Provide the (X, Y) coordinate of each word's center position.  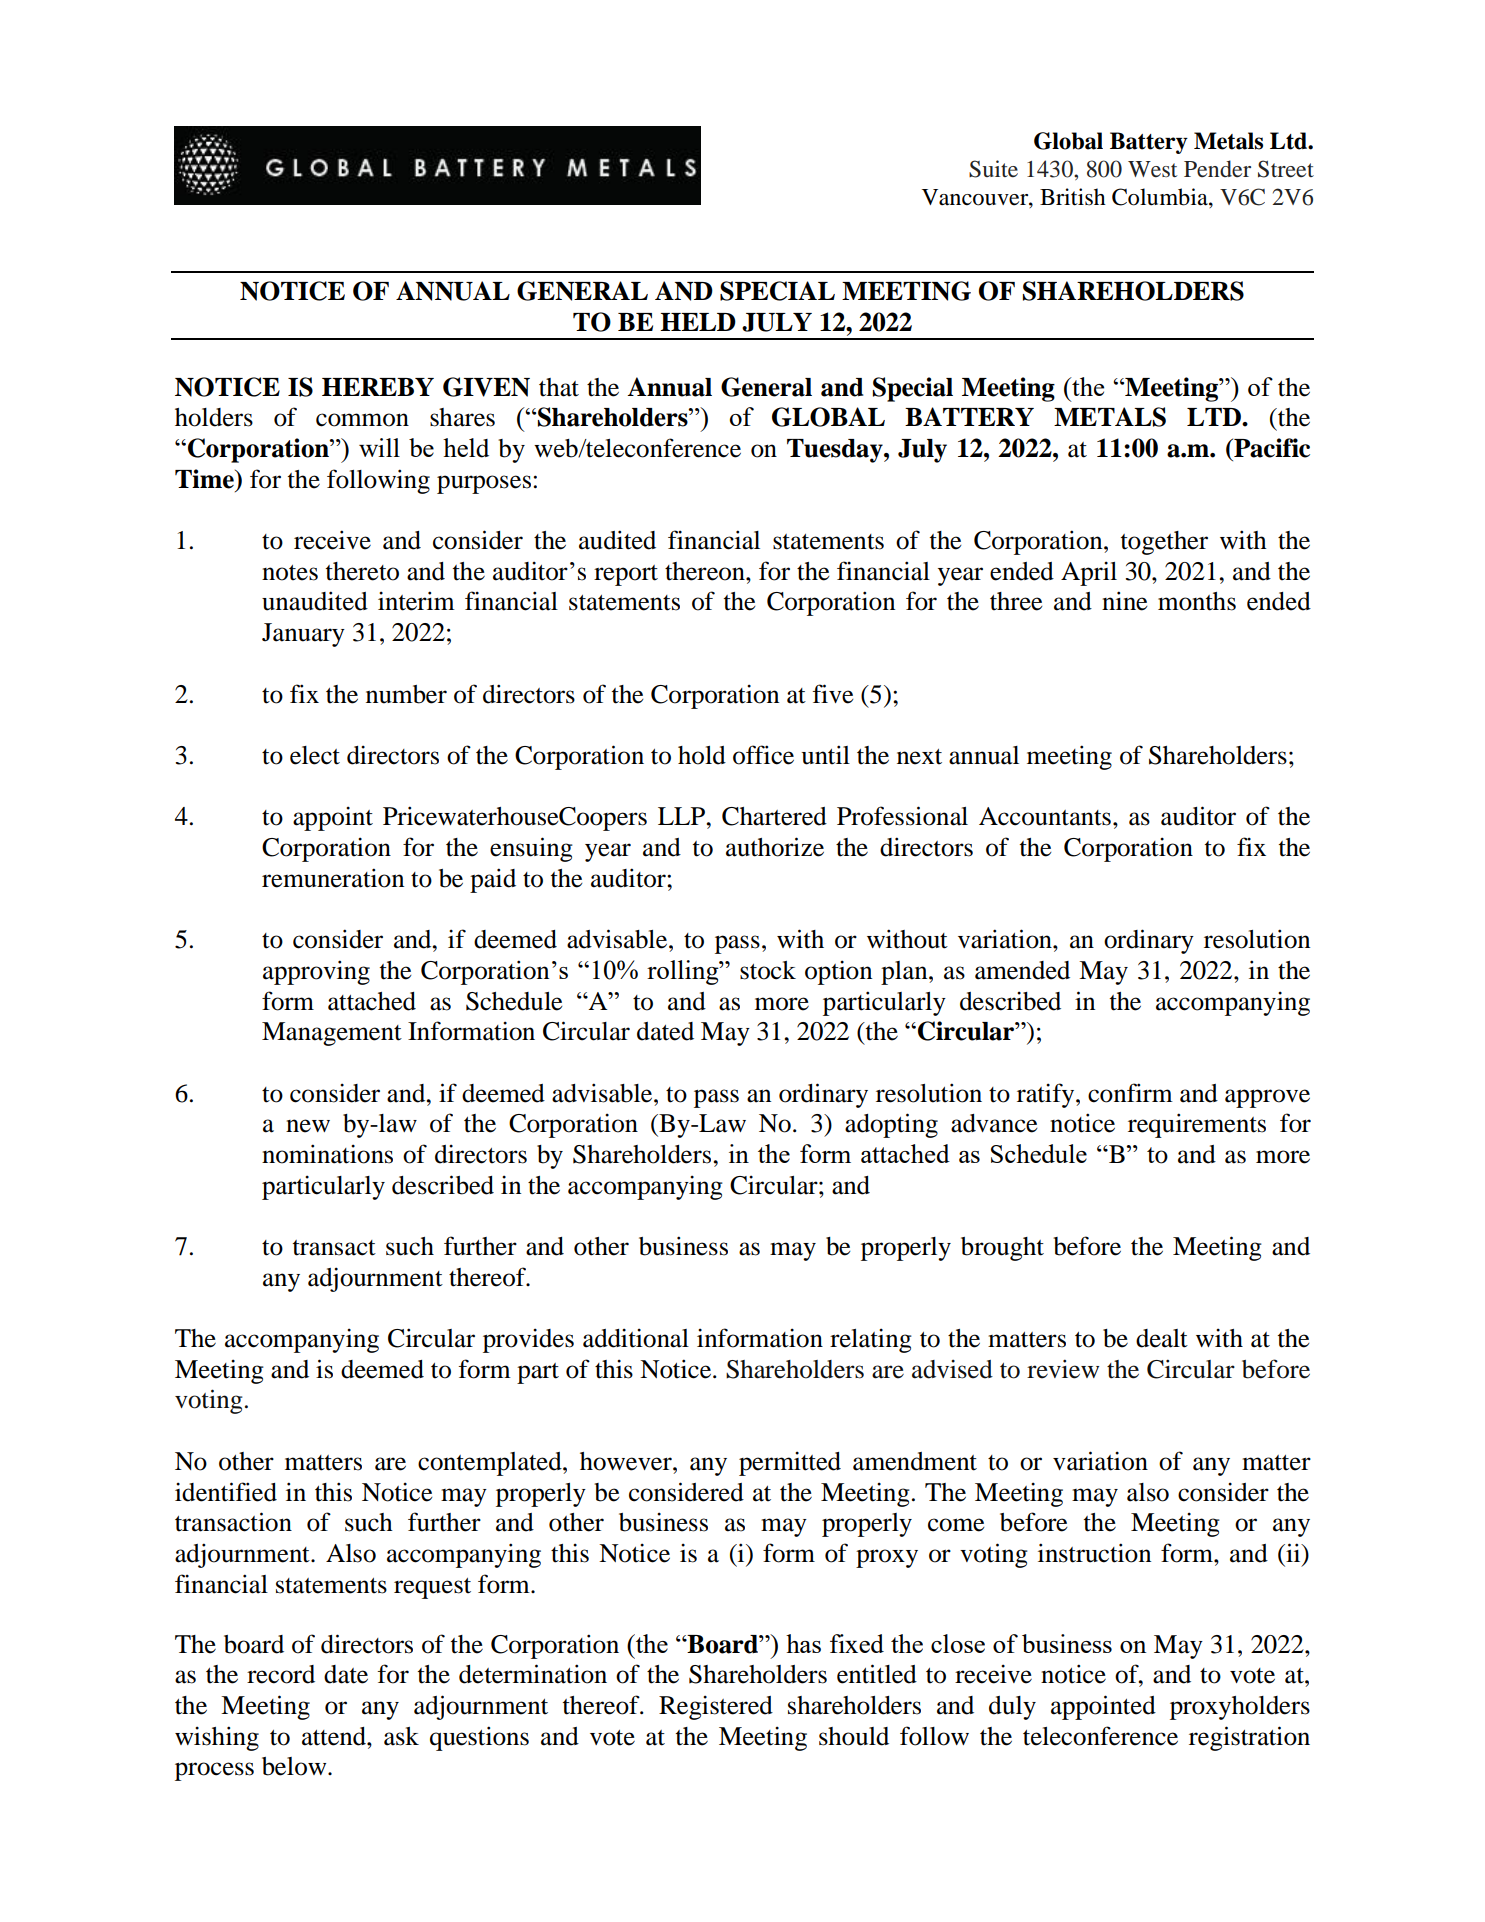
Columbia (1161, 198)
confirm (1130, 1093)
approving (316, 972)
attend (335, 1736)
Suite (993, 169)
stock (768, 970)
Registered (716, 1707)
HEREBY (378, 387)
